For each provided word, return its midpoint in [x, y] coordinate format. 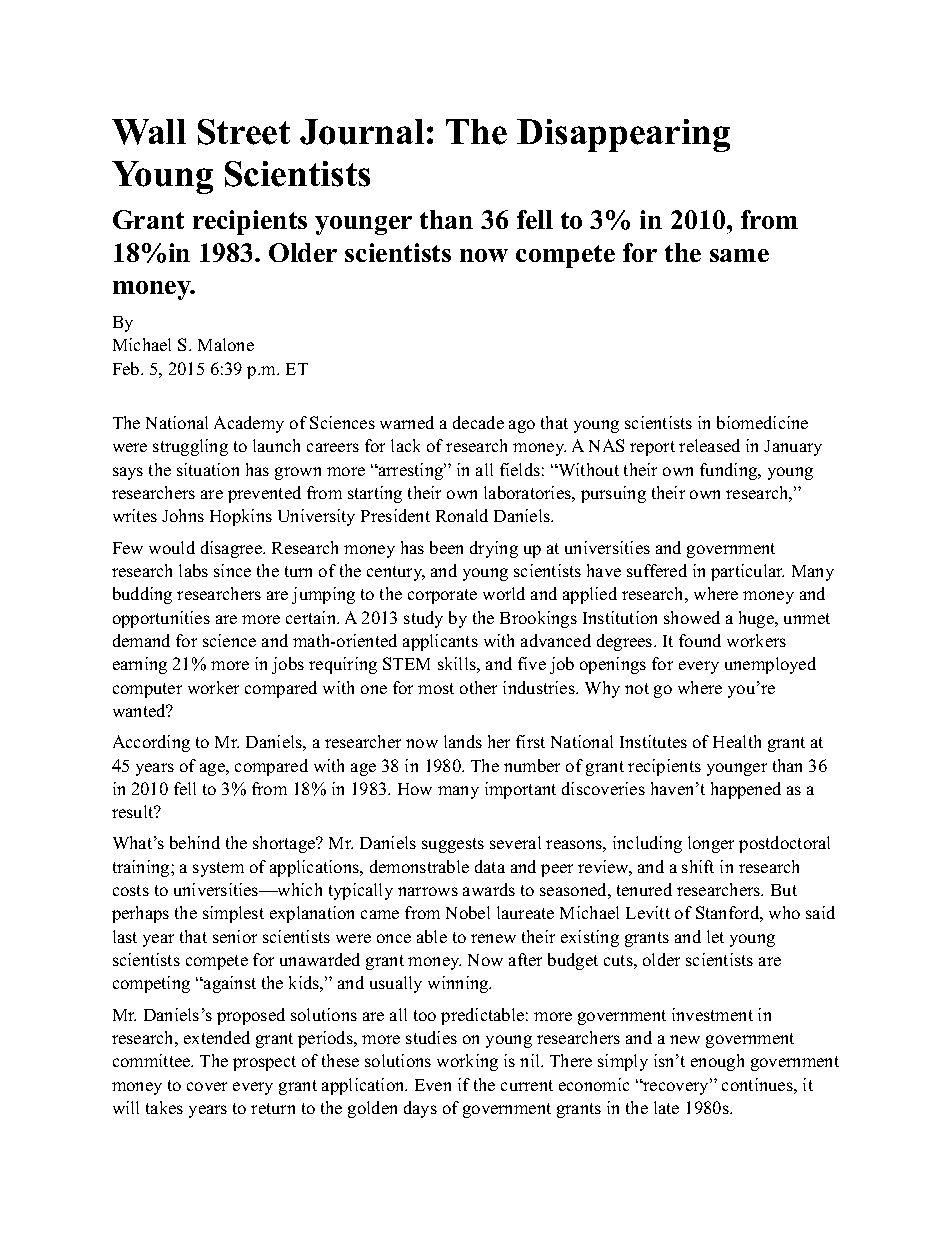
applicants [440, 642]
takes [164, 1107]
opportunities [161, 619]
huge [758, 619]
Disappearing [623, 135]
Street [244, 132]
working [467, 1062]
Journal [362, 132]
